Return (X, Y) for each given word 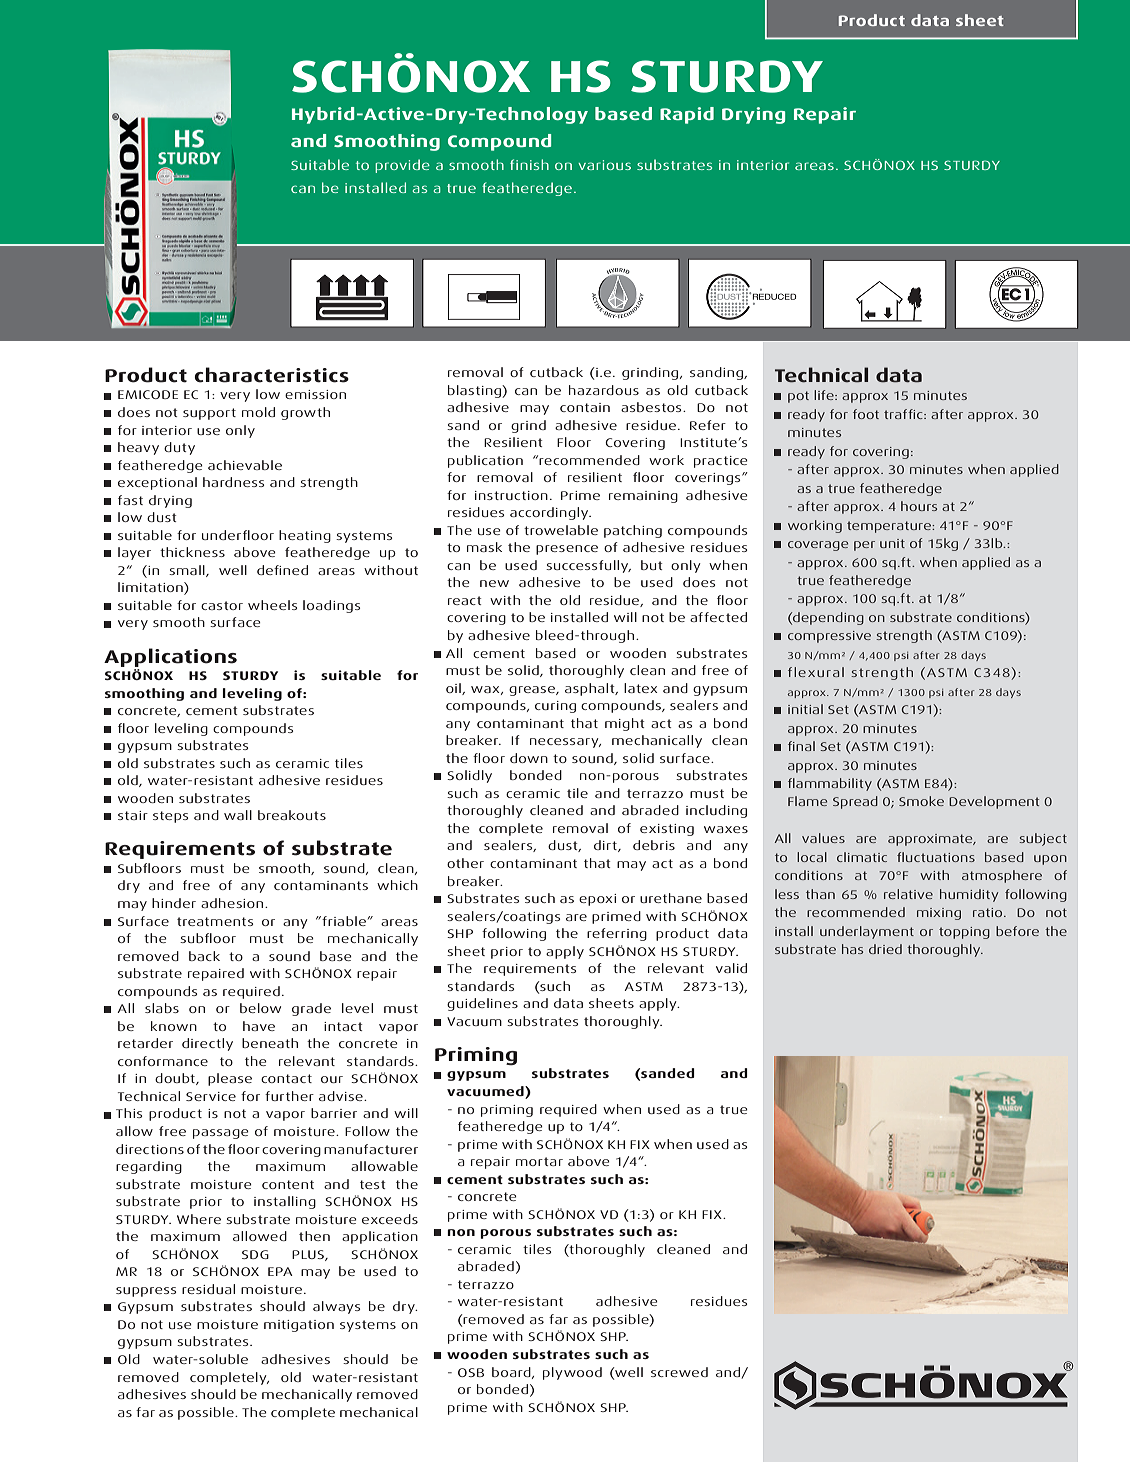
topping (964, 933)
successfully (588, 566)
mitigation (299, 1326)
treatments (215, 921)
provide (402, 166)
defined (282, 570)
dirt (606, 846)
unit (892, 543)
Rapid (687, 115)
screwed (679, 1372)
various (604, 165)
